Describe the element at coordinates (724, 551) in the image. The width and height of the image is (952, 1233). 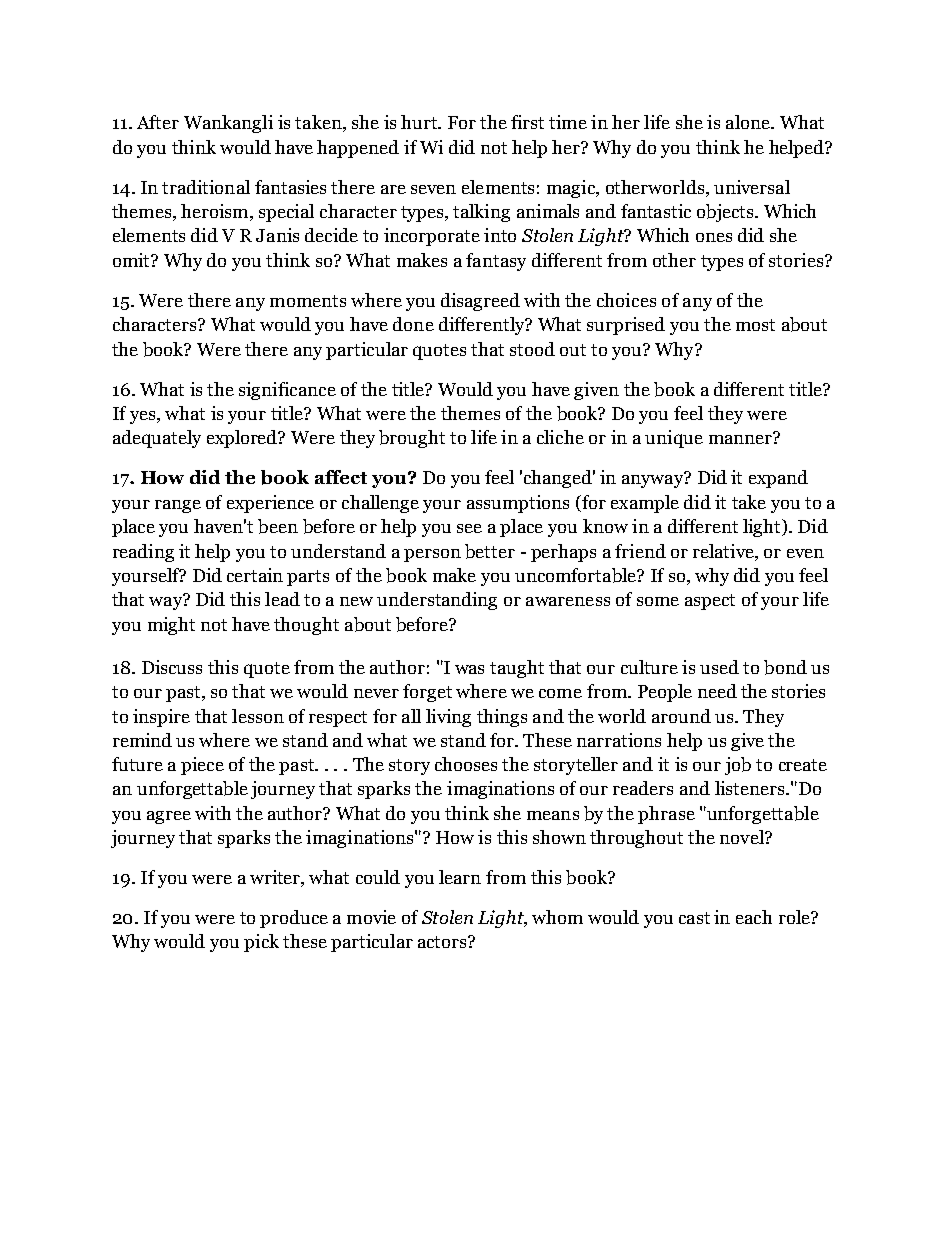
I see `relative` at that location.
